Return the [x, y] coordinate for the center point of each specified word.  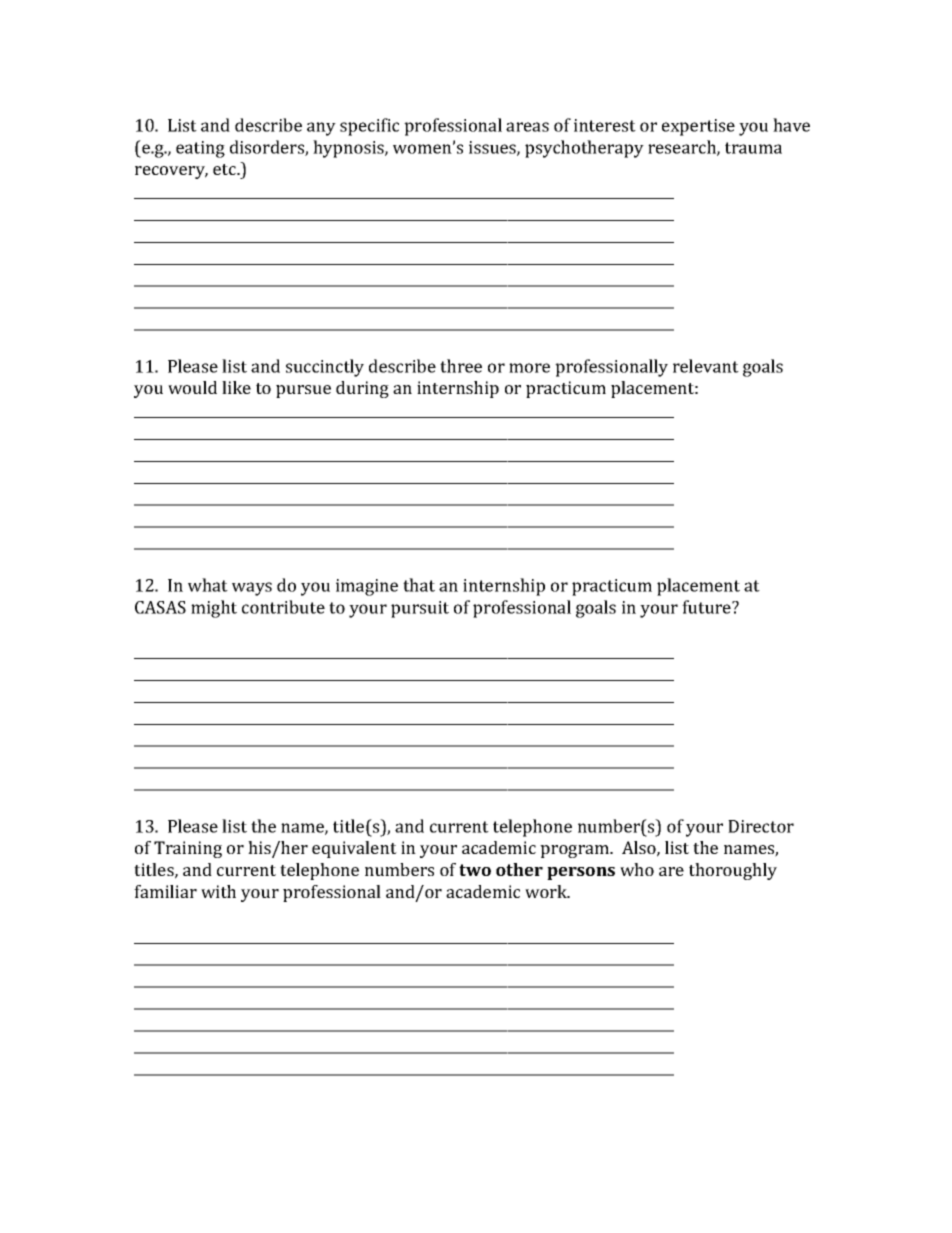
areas [527, 127]
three [461, 366]
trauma [753, 148]
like [236, 387]
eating [200, 149]
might [214, 609]
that [419, 585]
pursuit [420, 609]
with [218, 891]
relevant [706, 366]
